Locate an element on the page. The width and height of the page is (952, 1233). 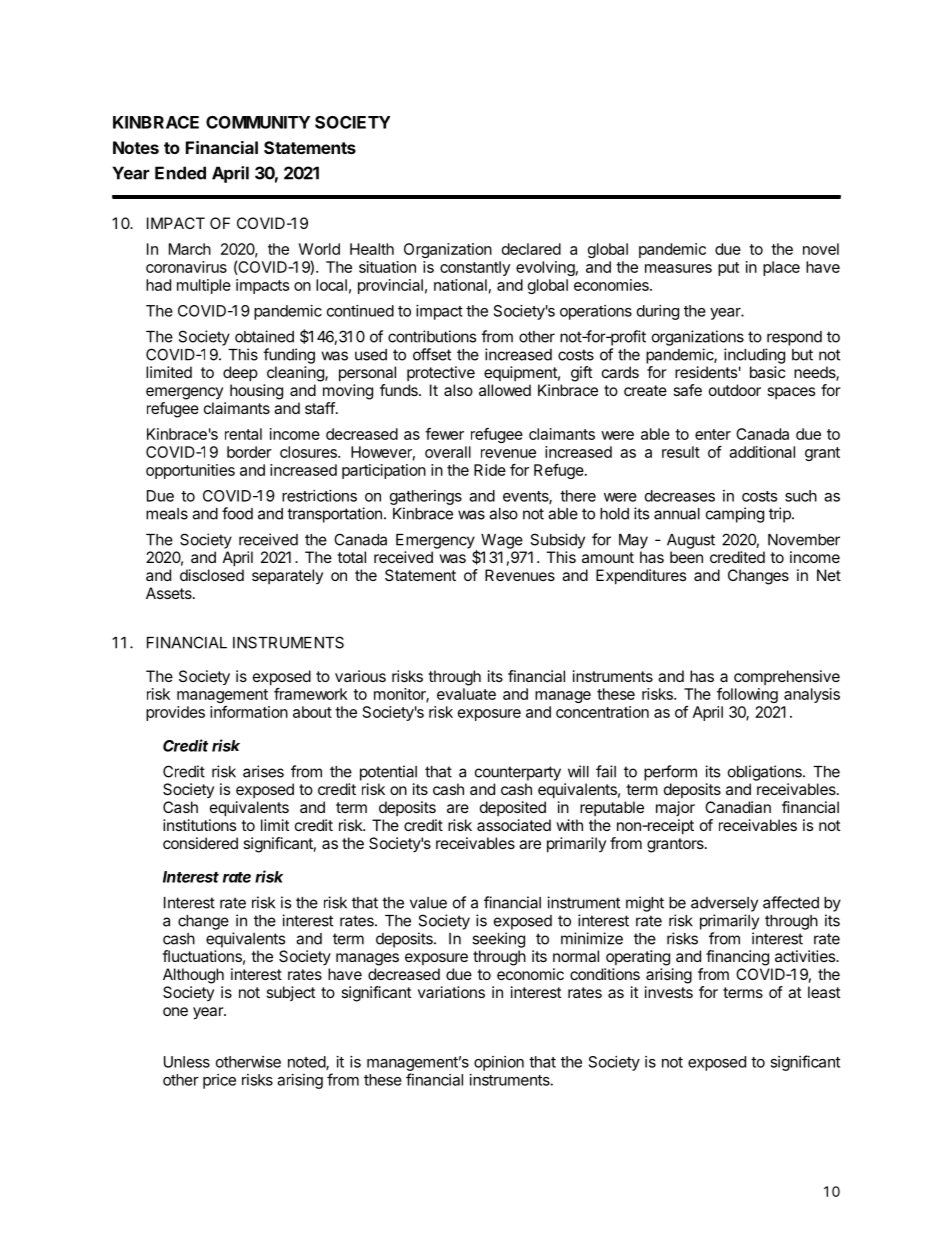
been is located at coordinates (686, 557).
